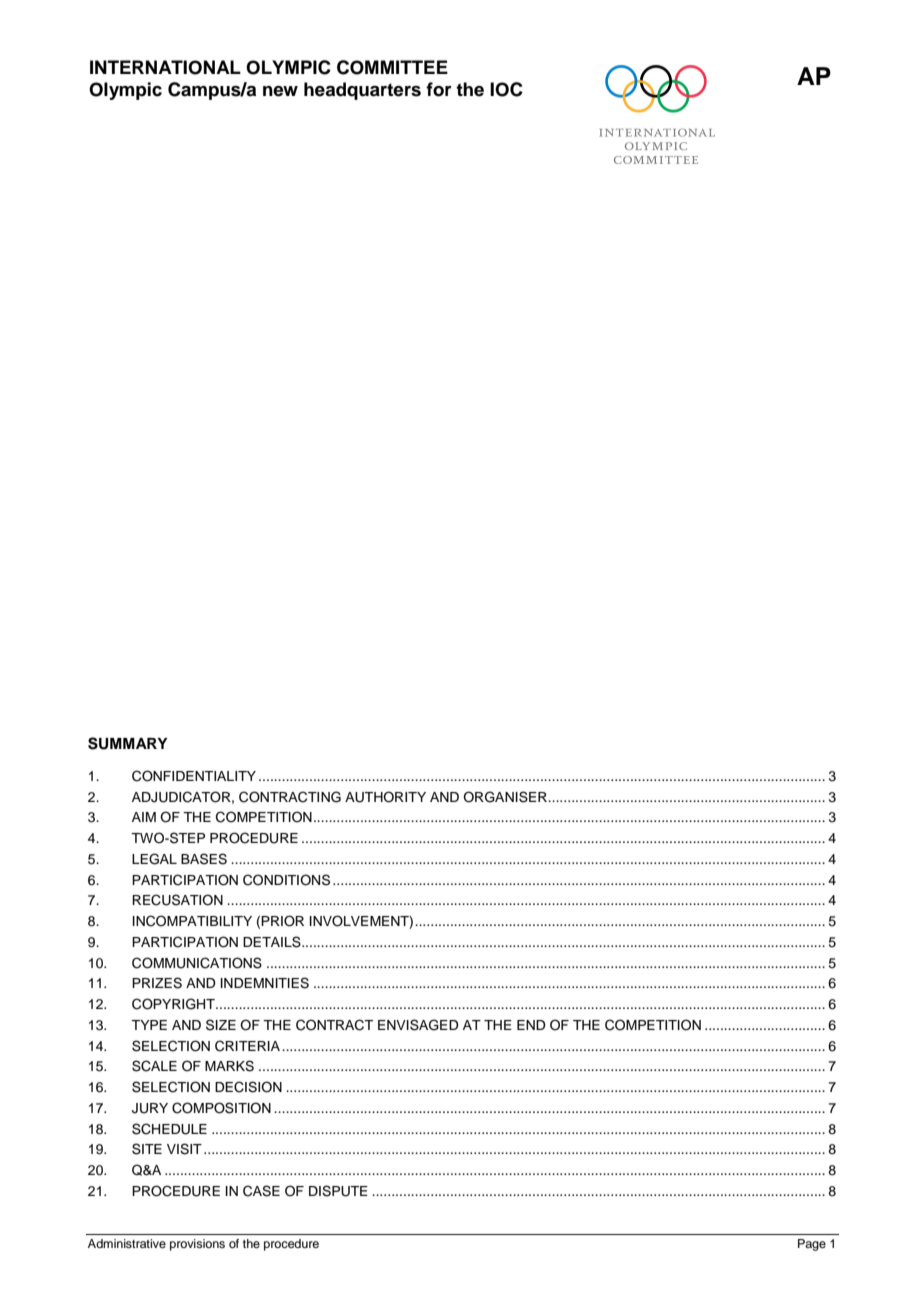 This screenshot has height=1308, width=924. I want to click on Page, so click(812, 1245).
